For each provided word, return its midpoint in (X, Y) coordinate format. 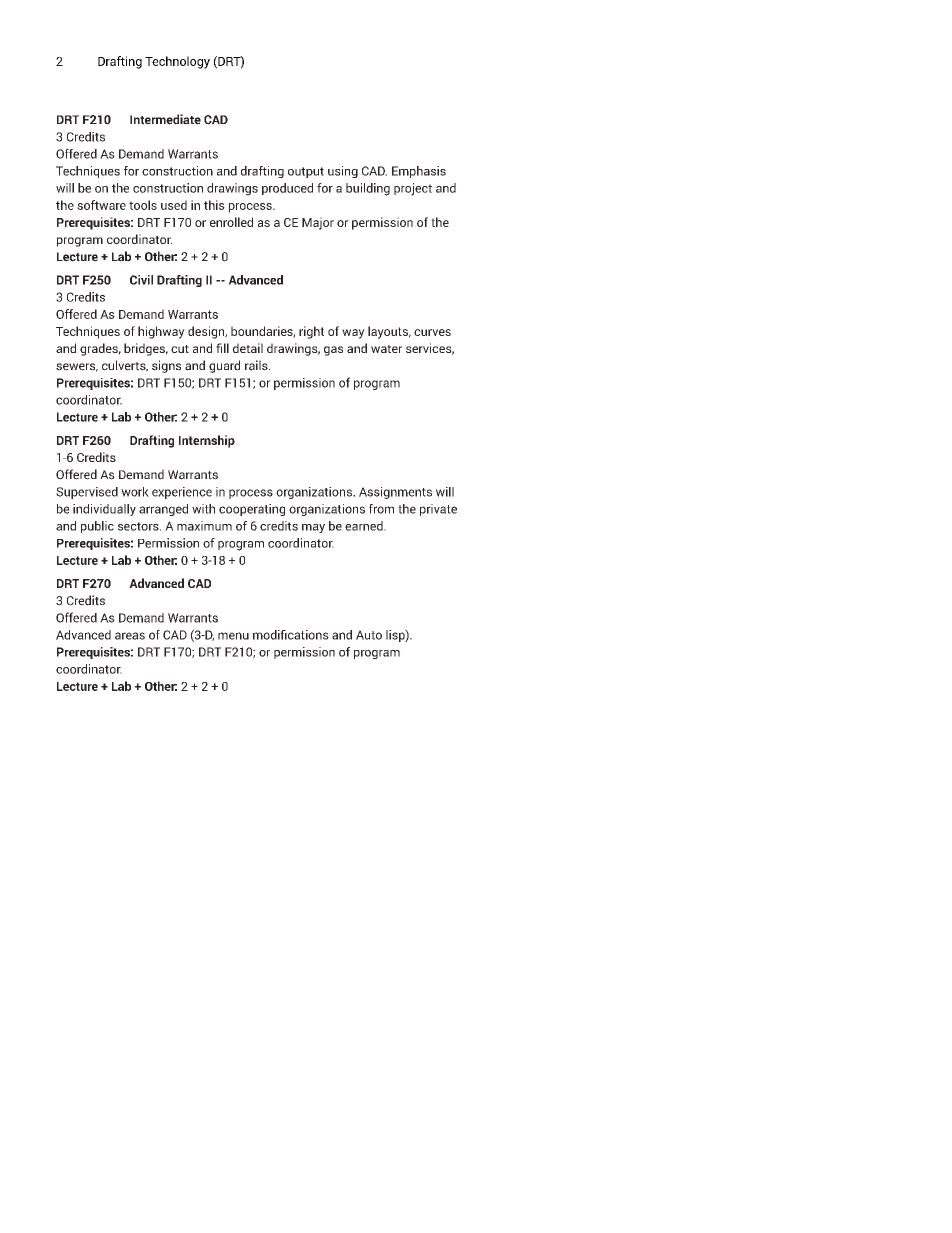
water (386, 349)
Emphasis (419, 172)
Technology (177, 62)
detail (248, 348)
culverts (125, 366)
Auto (369, 635)
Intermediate (165, 119)
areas (130, 636)
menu (233, 636)
